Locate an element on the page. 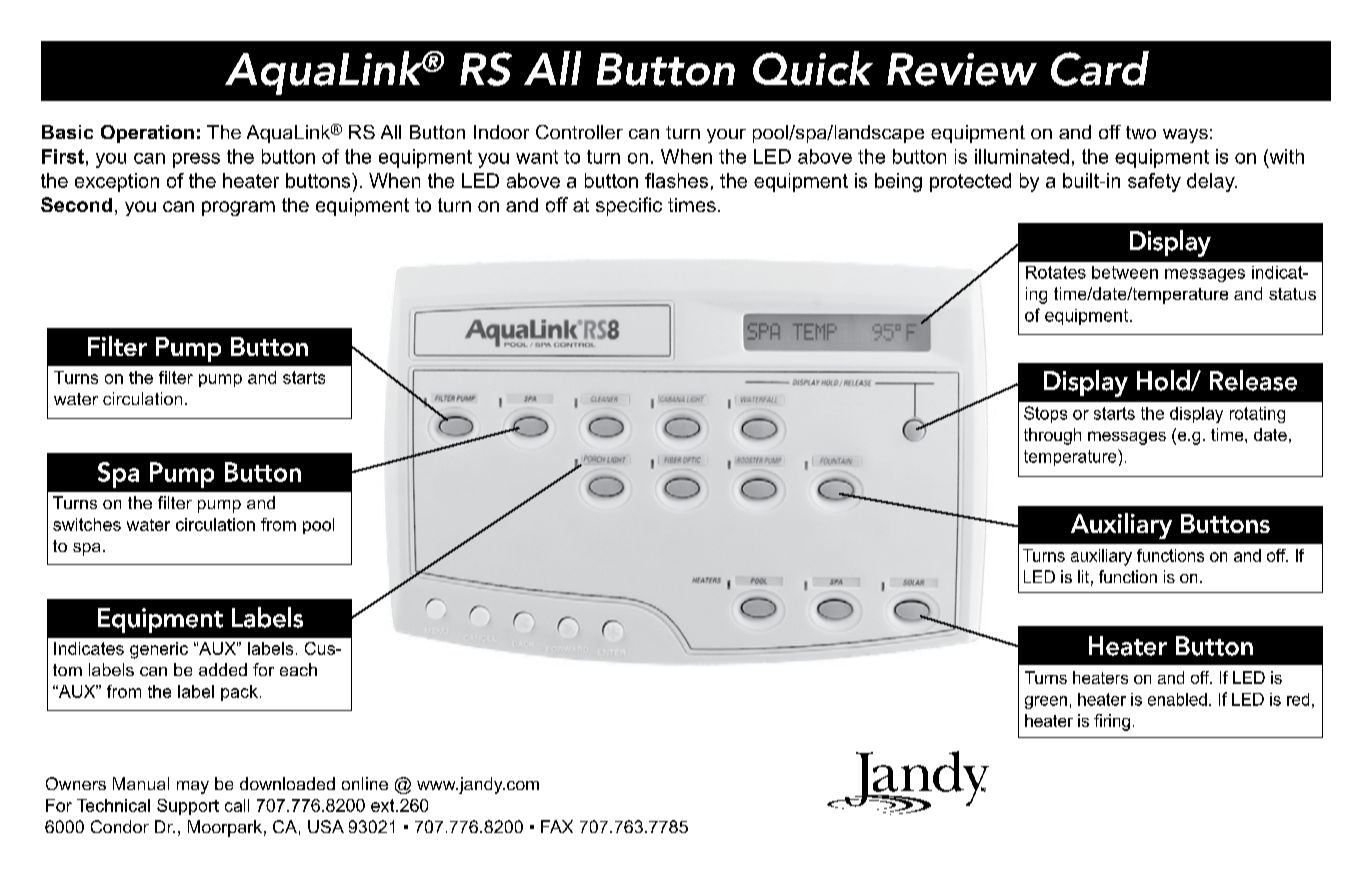 This page has height=887, width=1372. Operation is located at coordinates (147, 134).
